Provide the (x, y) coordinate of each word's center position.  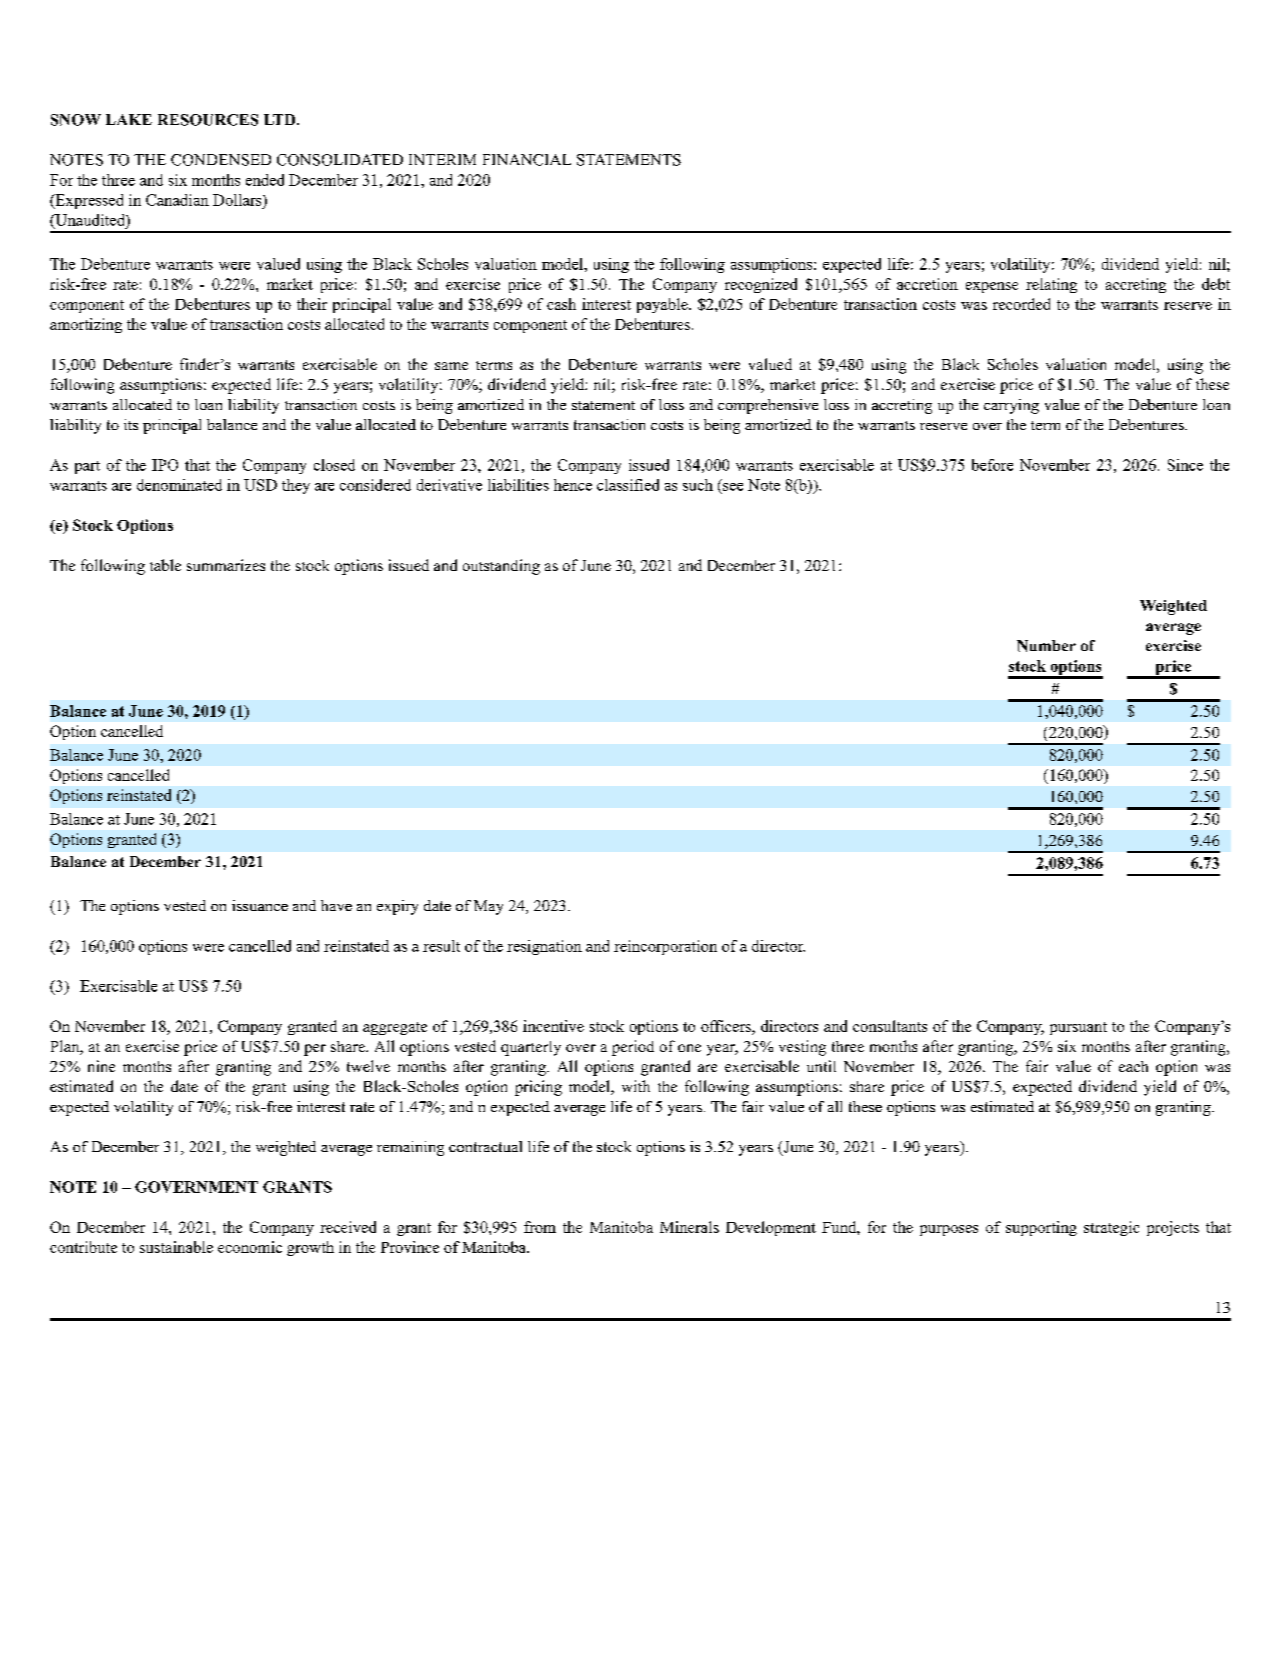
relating (1051, 285)
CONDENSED (221, 160)
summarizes (226, 565)
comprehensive (768, 406)
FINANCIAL (527, 160)
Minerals (689, 1227)
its (131, 424)
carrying (1011, 406)
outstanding (501, 567)
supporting (1041, 1228)
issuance (260, 905)
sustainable (176, 1247)
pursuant (1078, 1028)
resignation (544, 947)
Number (1046, 646)
